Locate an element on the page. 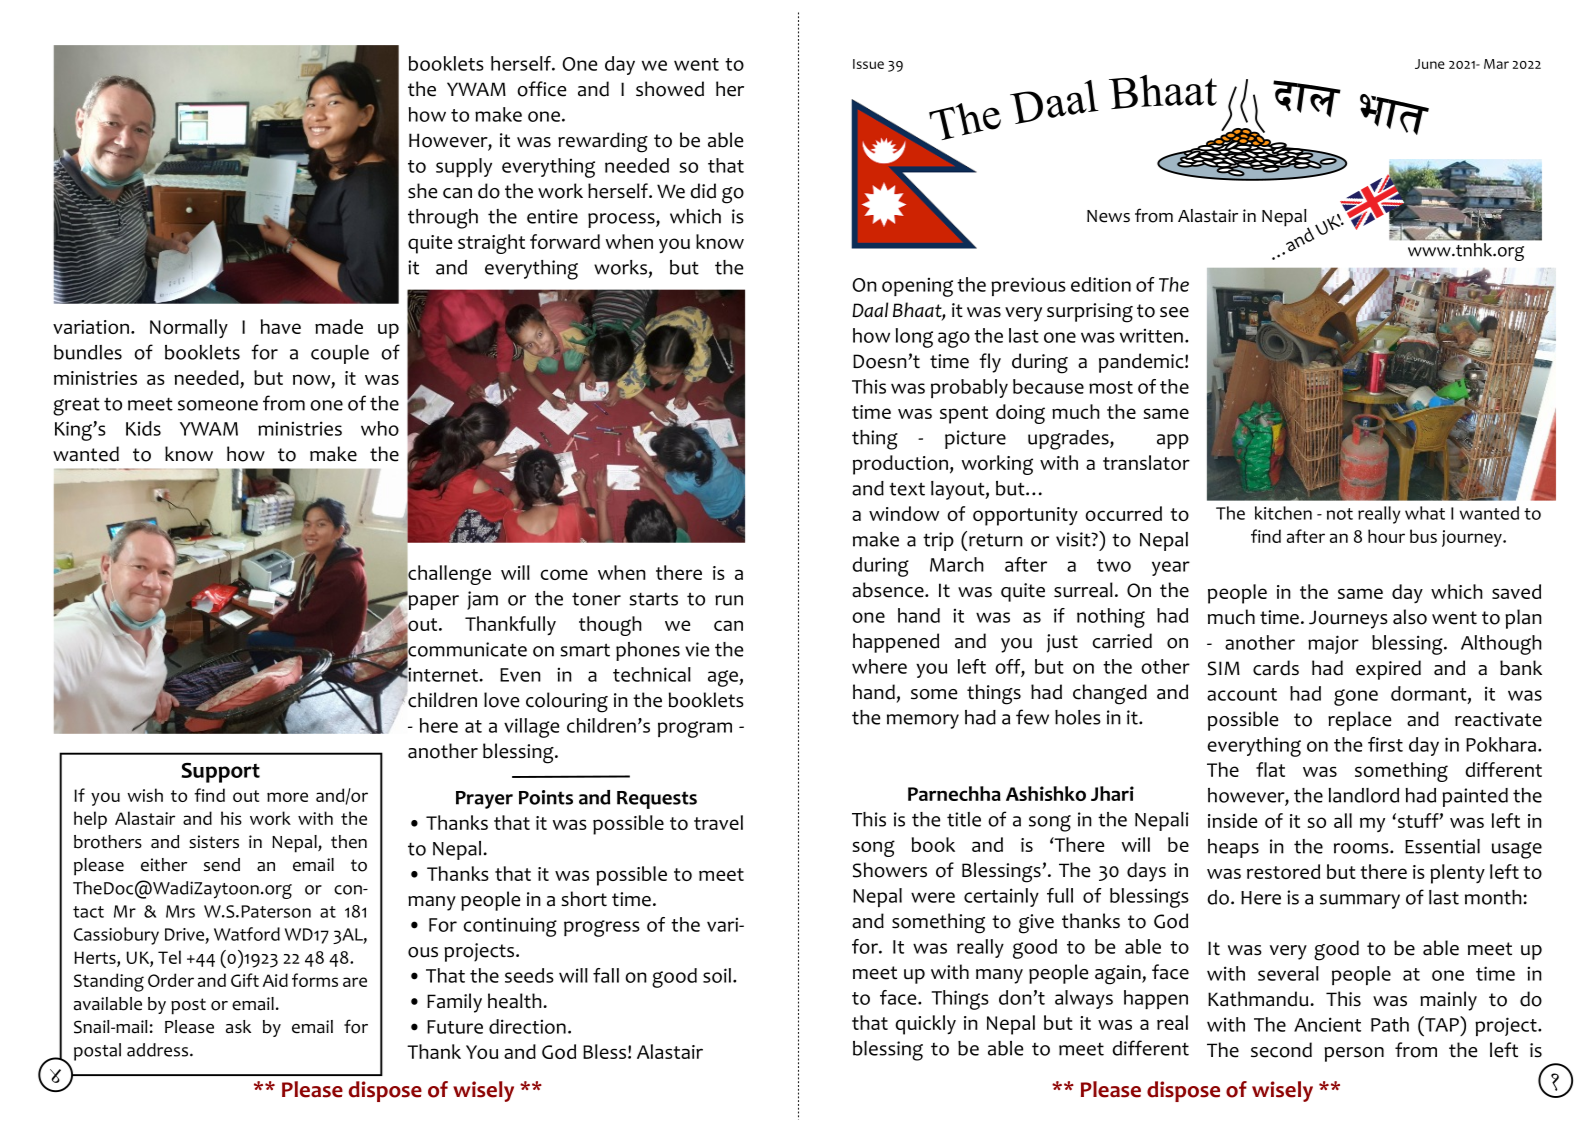  Issue is located at coordinates (868, 64).
